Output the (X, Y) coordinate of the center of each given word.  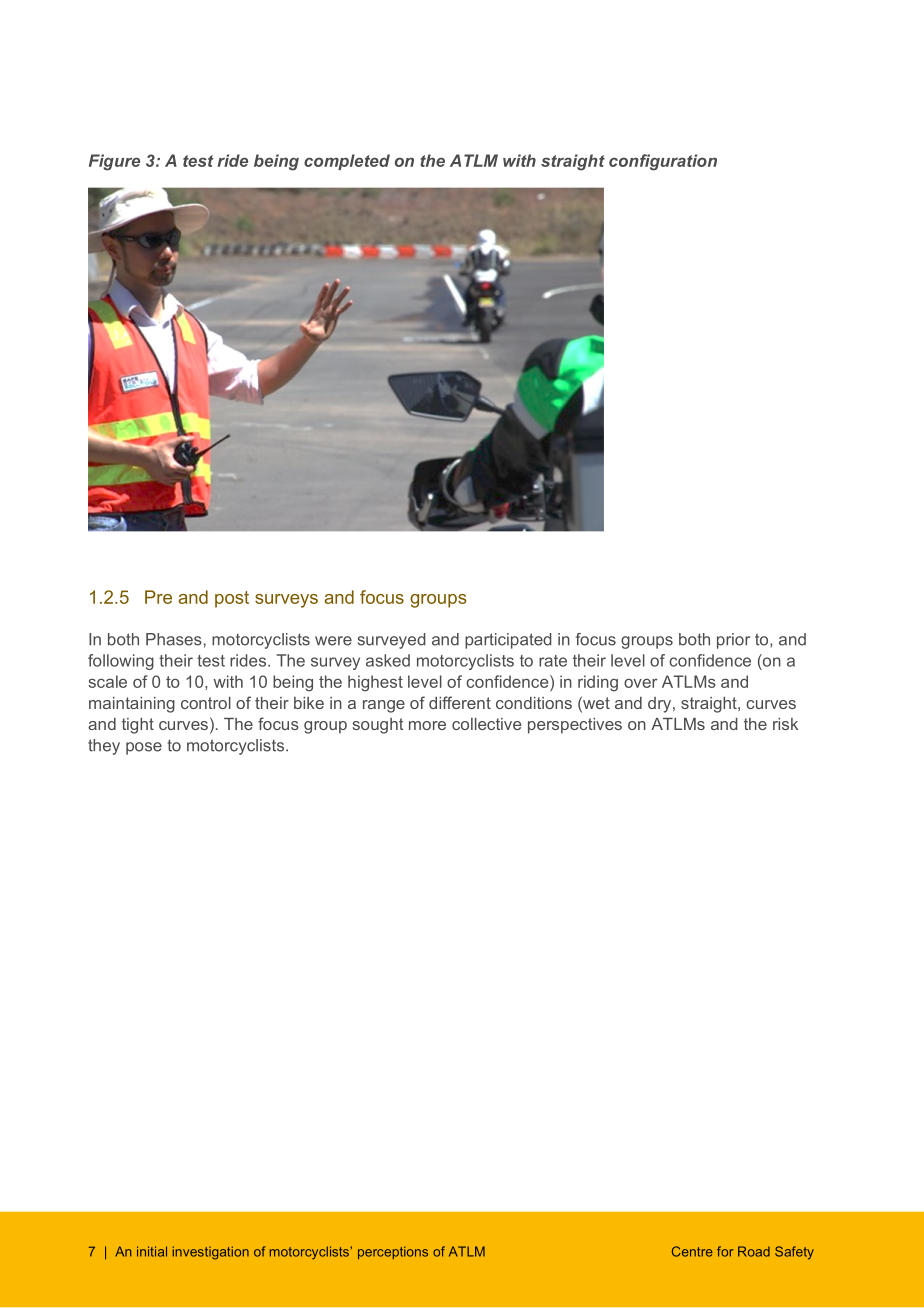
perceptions (393, 1252)
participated (508, 641)
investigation (211, 1253)
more (427, 725)
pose (144, 748)
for (725, 1251)
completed (347, 162)
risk (785, 724)
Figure (114, 162)
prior (733, 641)
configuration (663, 162)
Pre (158, 597)
